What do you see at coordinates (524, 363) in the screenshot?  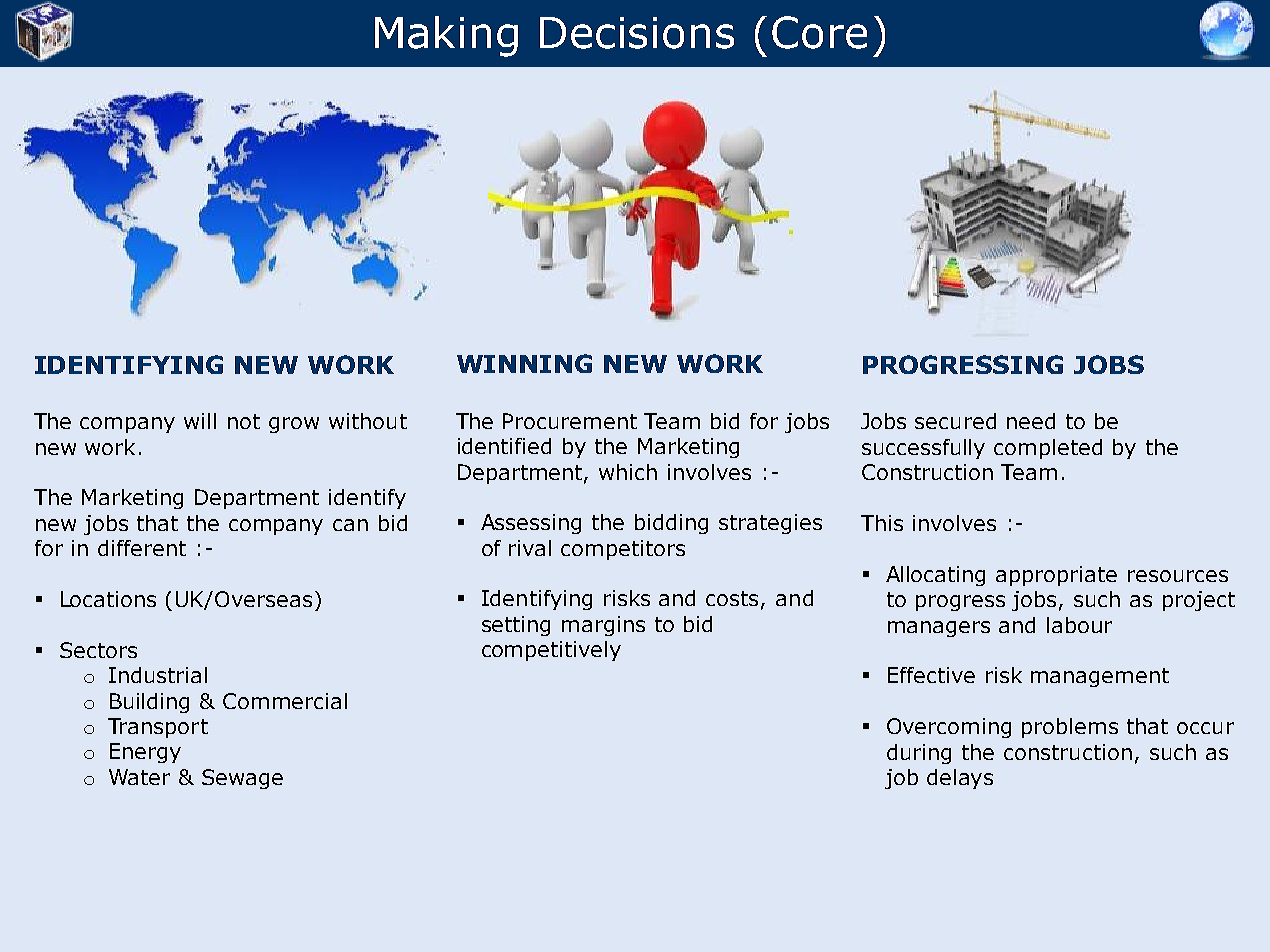 I see `WINNING` at bounding box center [524, 363].
